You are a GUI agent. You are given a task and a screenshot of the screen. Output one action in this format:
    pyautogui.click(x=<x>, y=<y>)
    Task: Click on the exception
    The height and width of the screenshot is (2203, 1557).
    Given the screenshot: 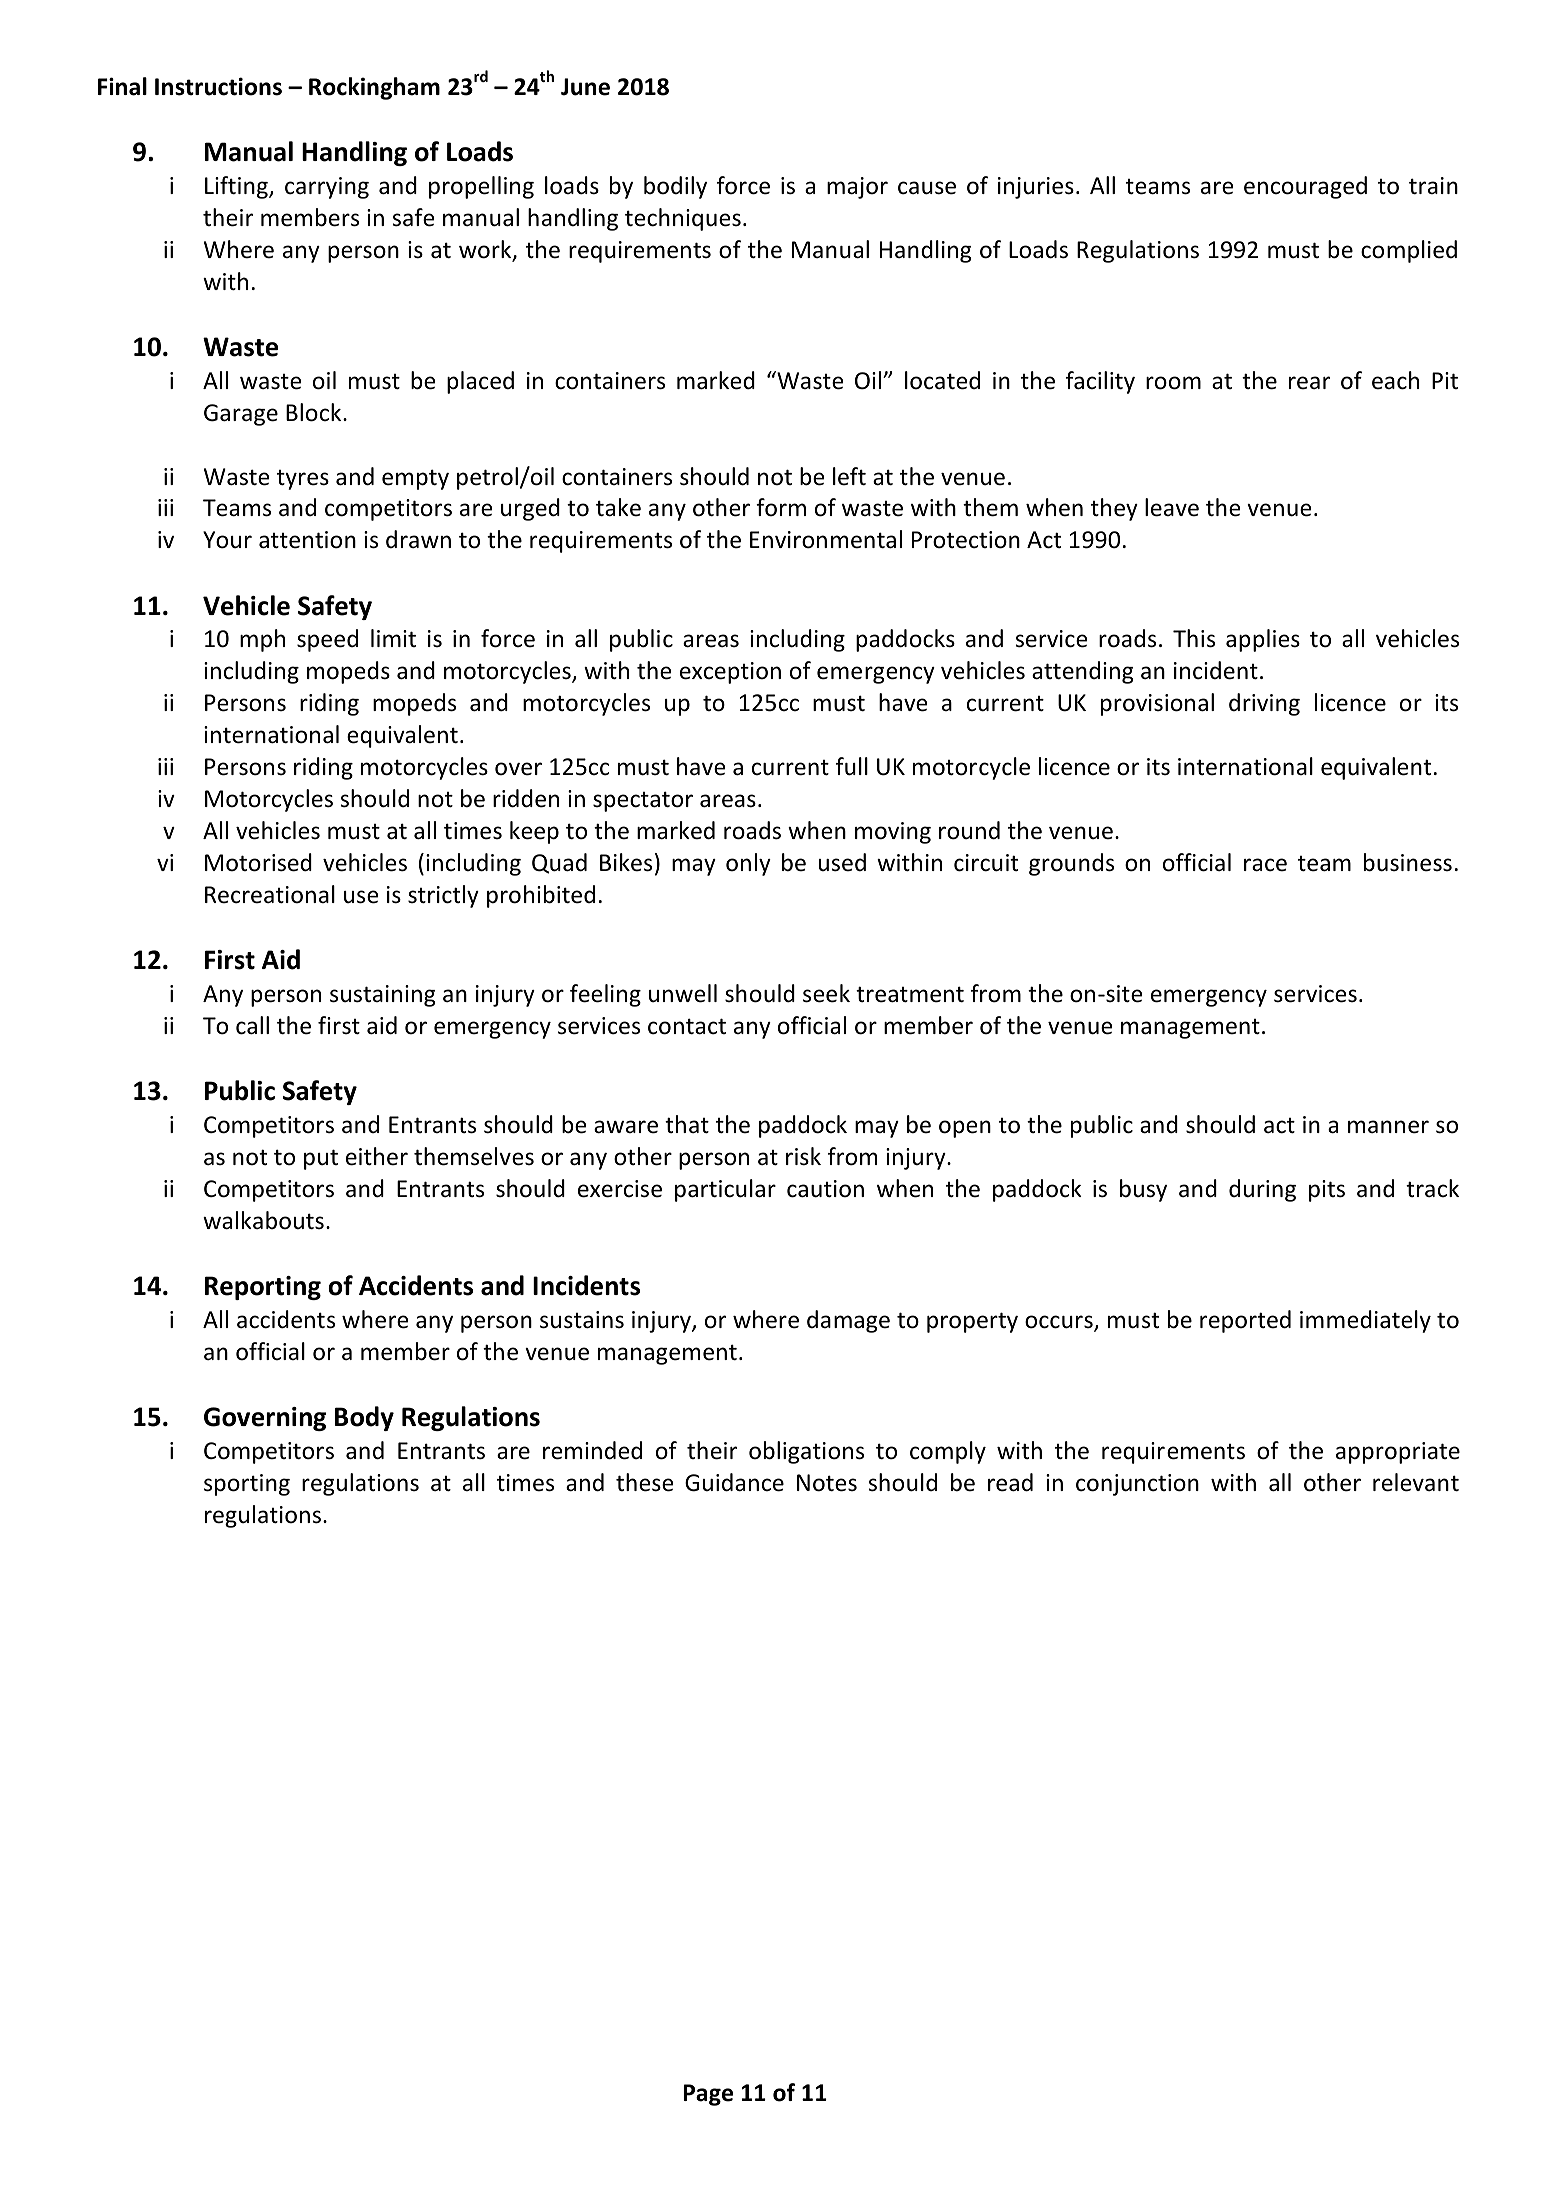 What is the action you would take?
    pyautogui.click(x=730, y=673)
